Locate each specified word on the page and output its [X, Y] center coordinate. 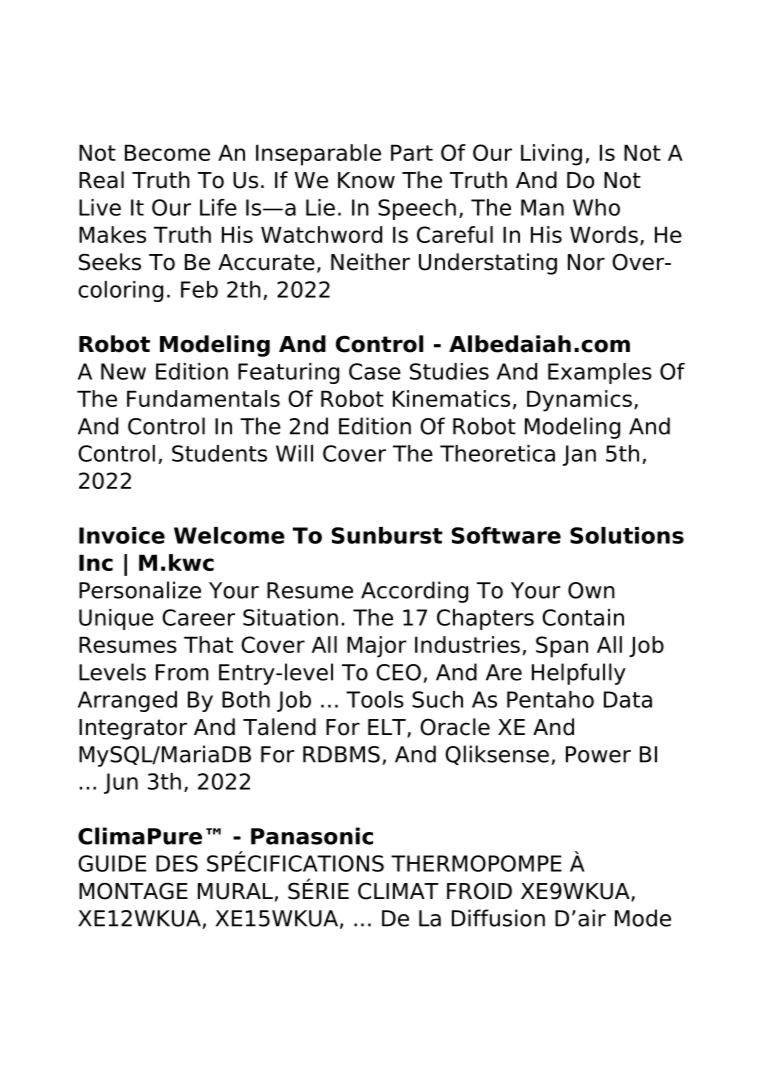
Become [167, 152]
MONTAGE [133, 891]
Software [506, 535]
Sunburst [387, 535]
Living [551, 155]
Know [366, 180]
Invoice [122, 535]
